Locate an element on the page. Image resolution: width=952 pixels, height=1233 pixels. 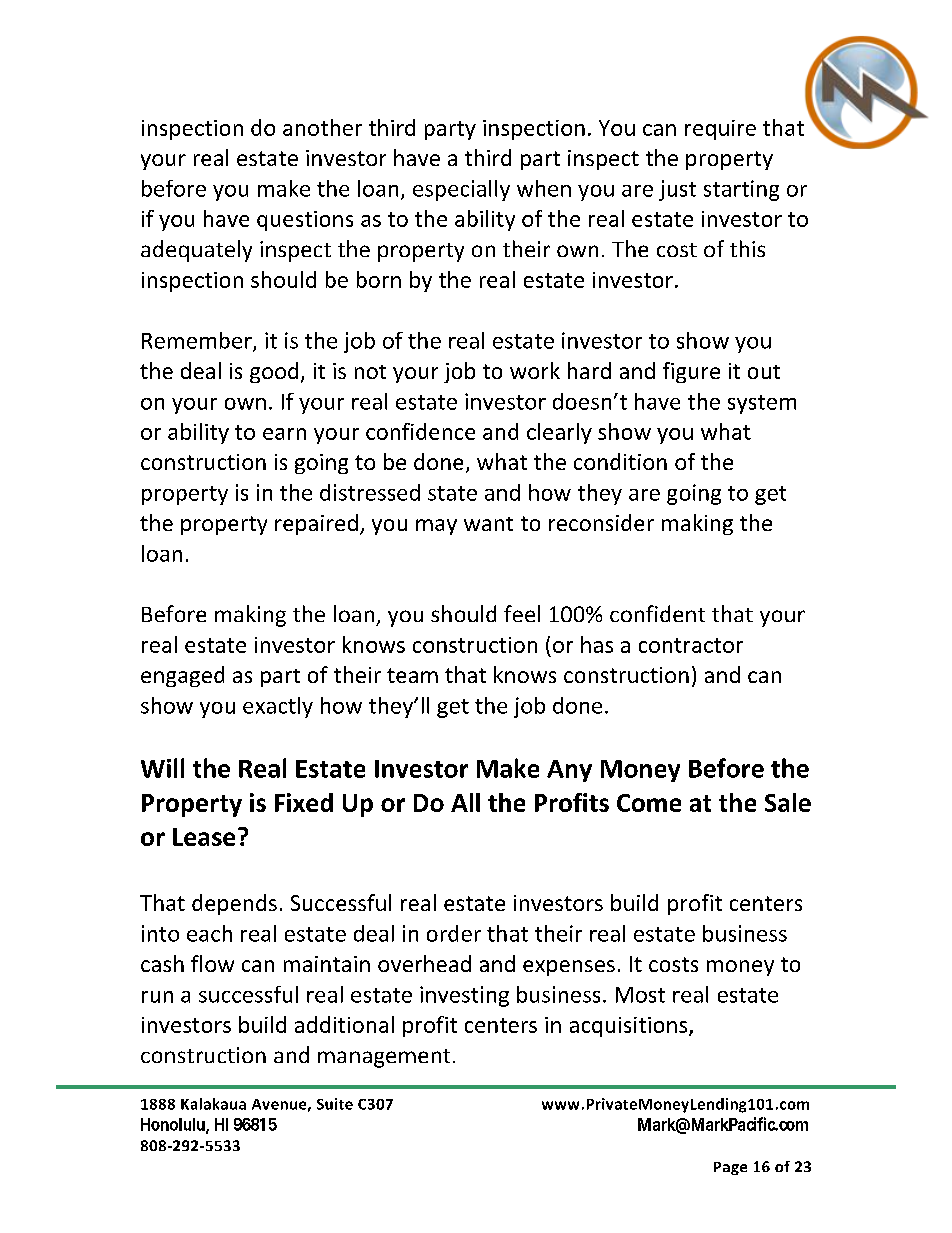
each is located at coordinates (209, 933).
